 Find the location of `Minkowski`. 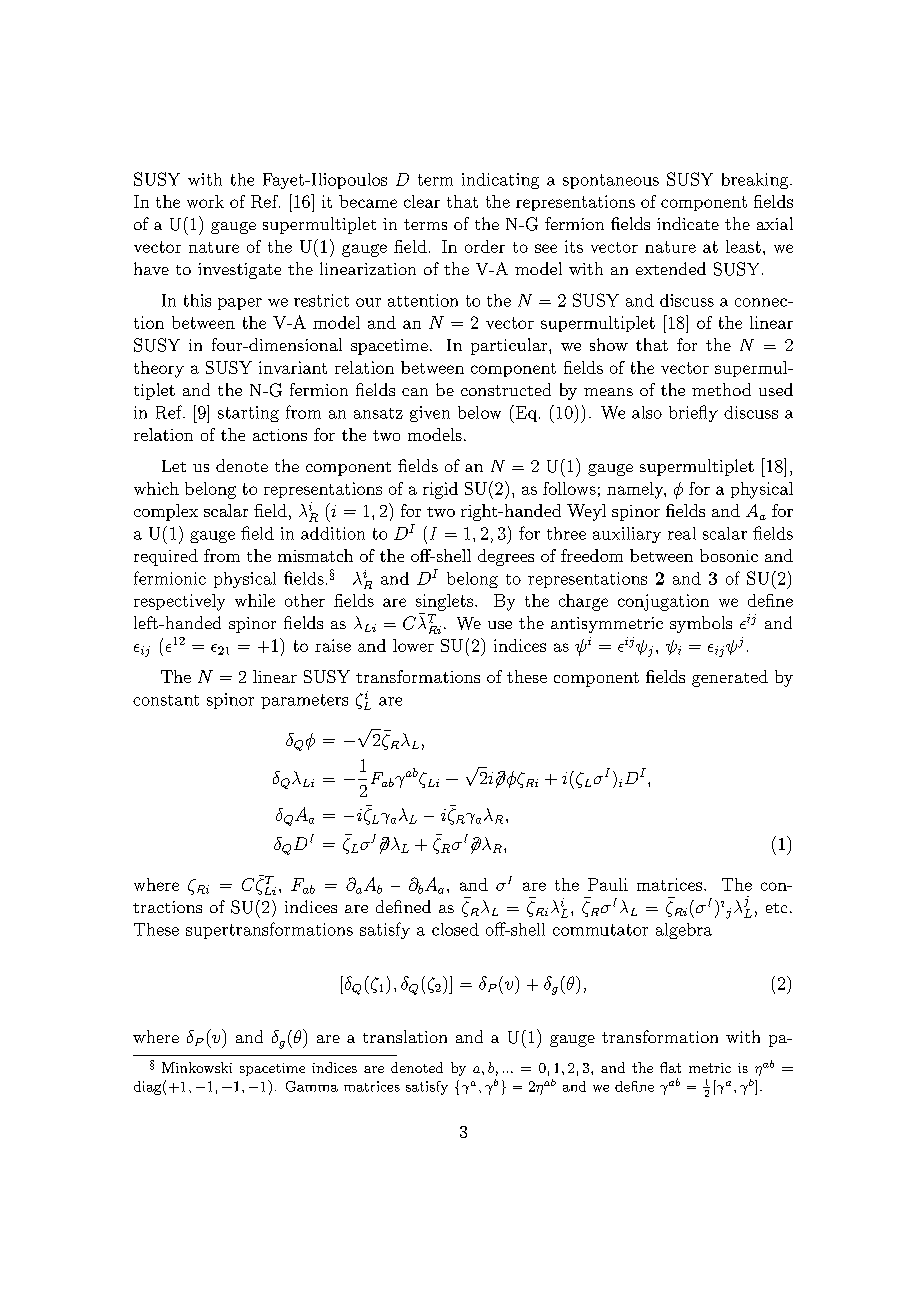

Minkowski is located at coordinates (197, 1067).
